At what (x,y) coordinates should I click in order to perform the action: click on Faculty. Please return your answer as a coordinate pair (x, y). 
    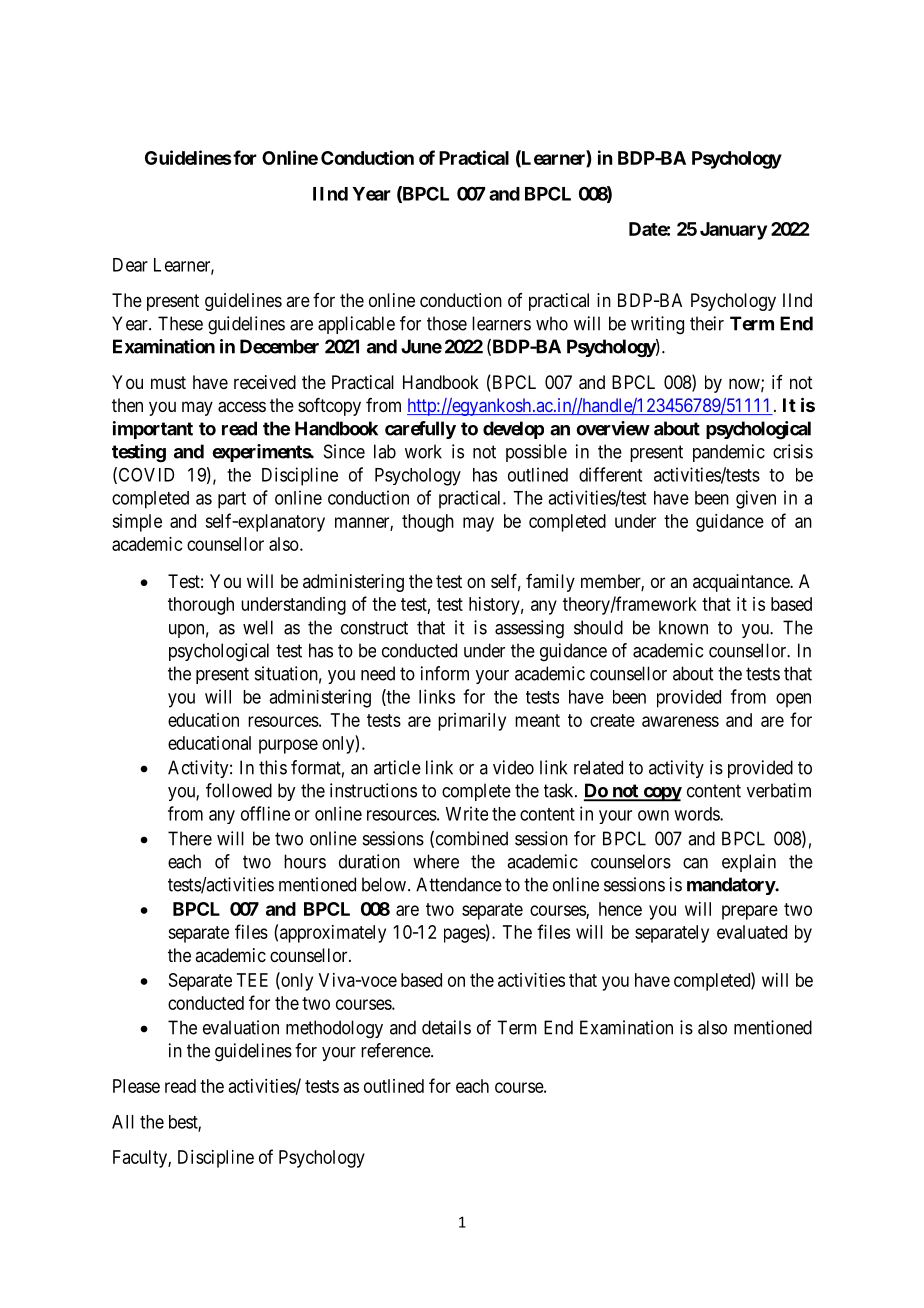
    Looking at the image, I should click on (141, 1159).
